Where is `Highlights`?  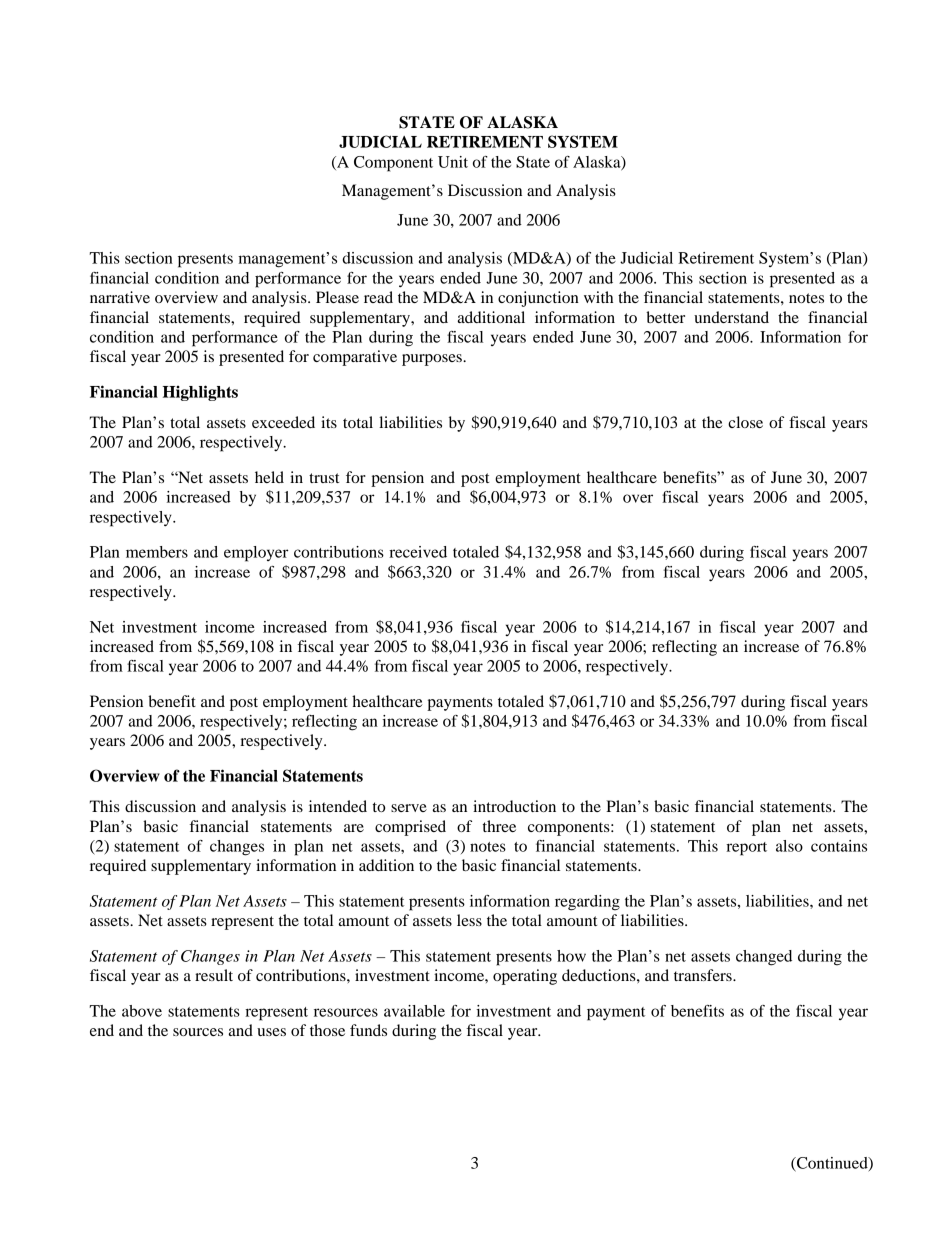
Highlights is located at coordinates (200, 393).
